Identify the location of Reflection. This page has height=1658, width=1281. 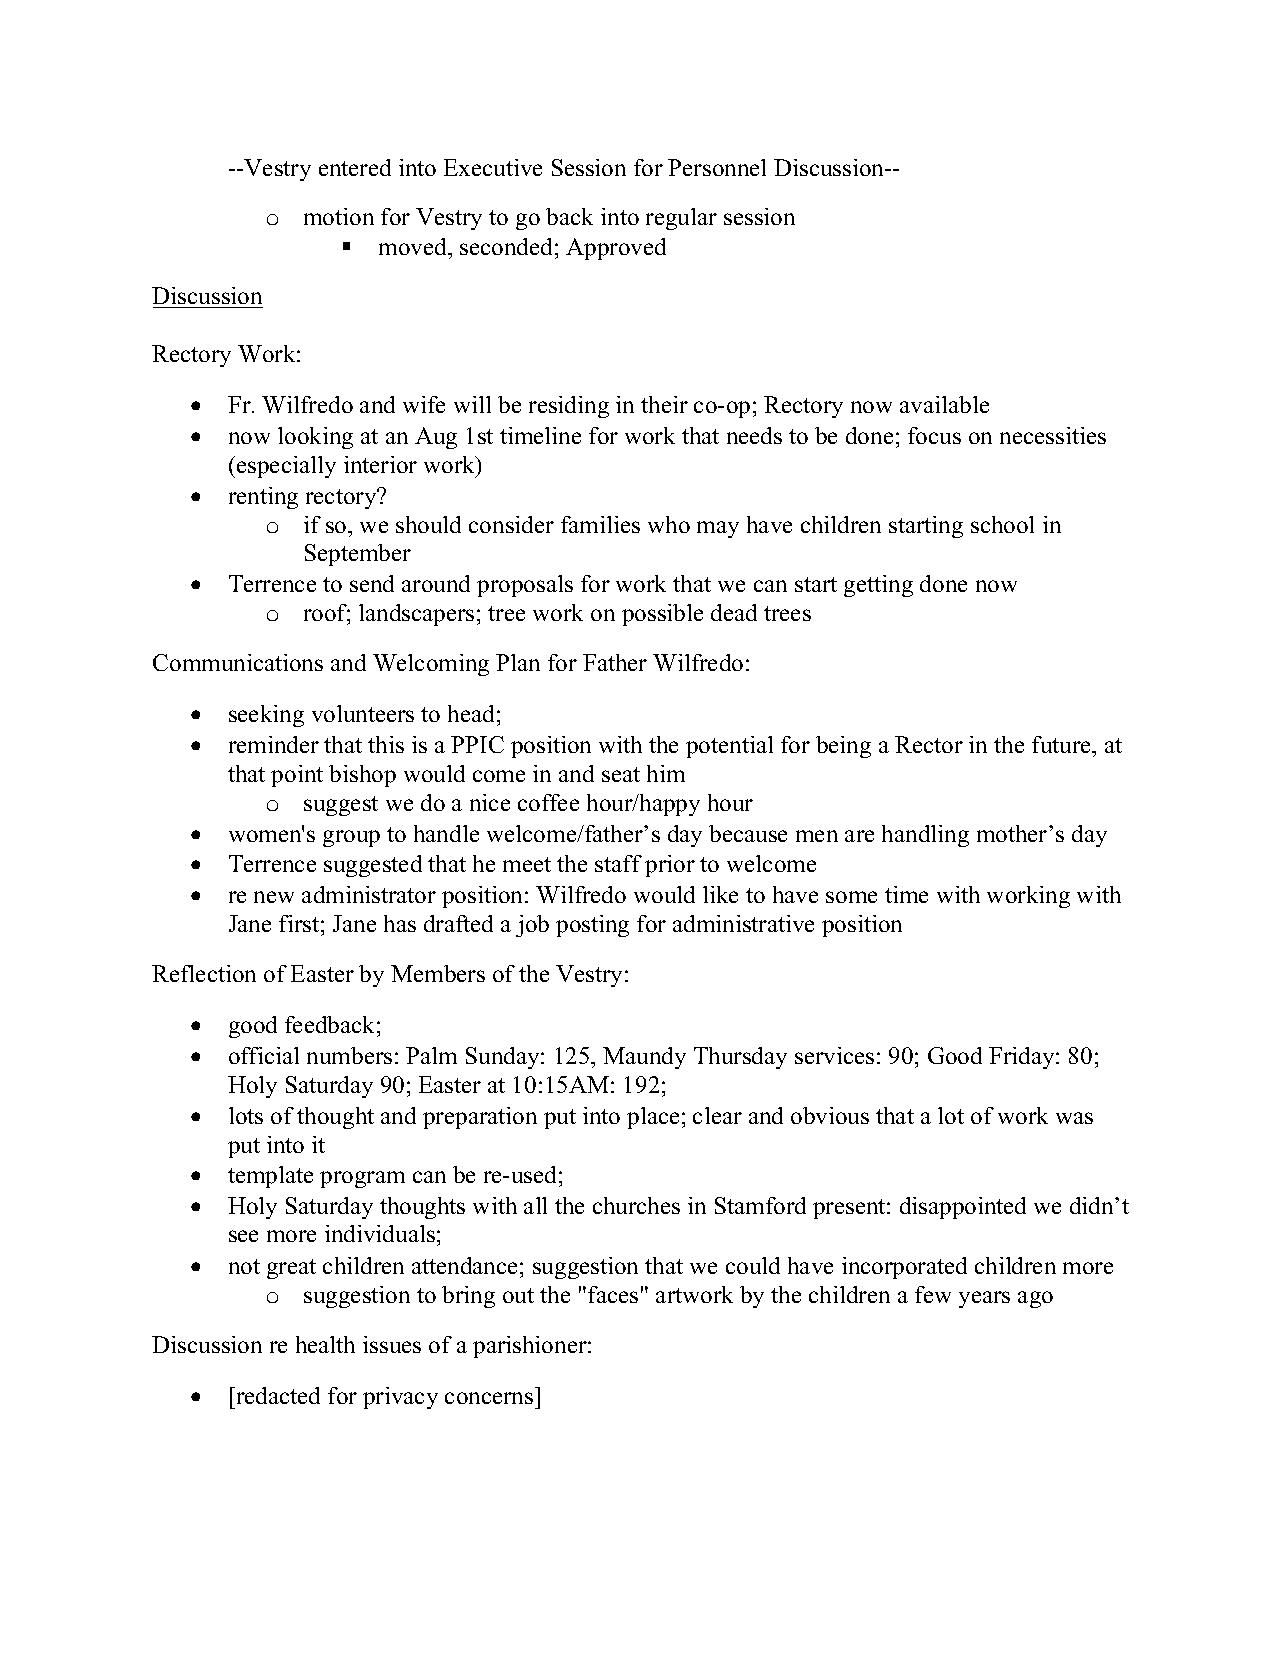
(204, 973).
